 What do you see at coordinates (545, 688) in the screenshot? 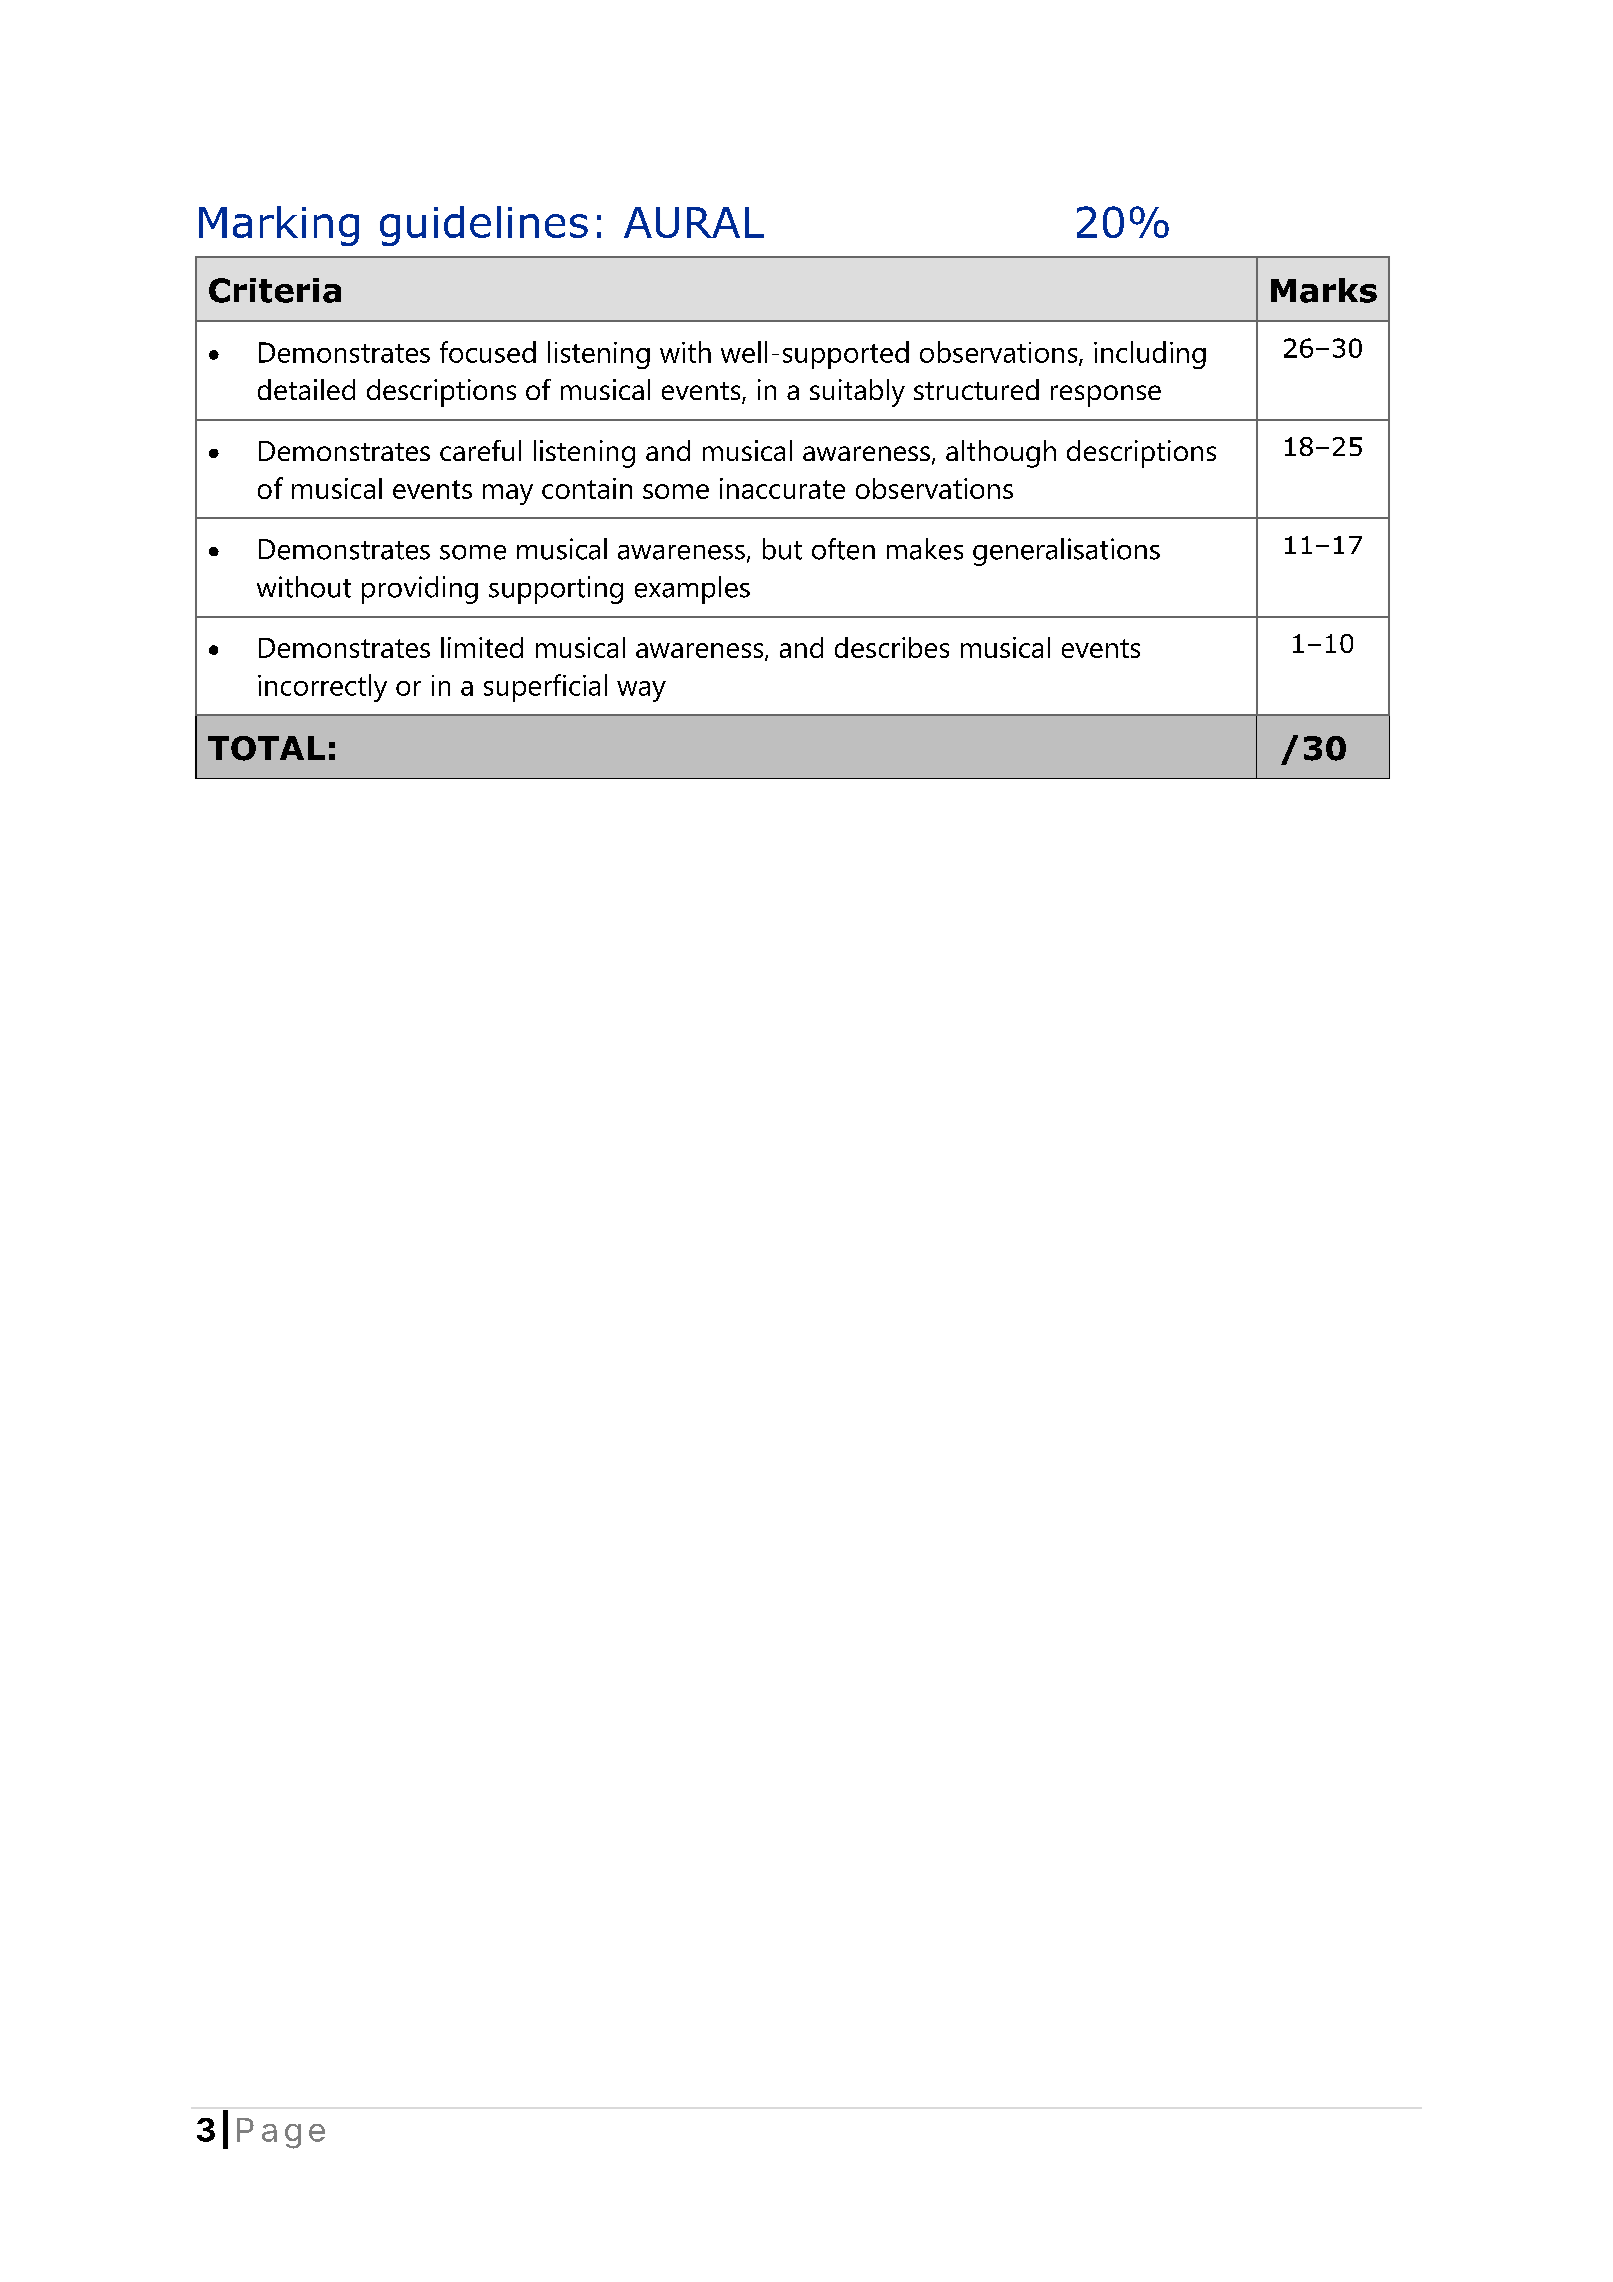
I see `superficial` at bounding box center [545, 688].
